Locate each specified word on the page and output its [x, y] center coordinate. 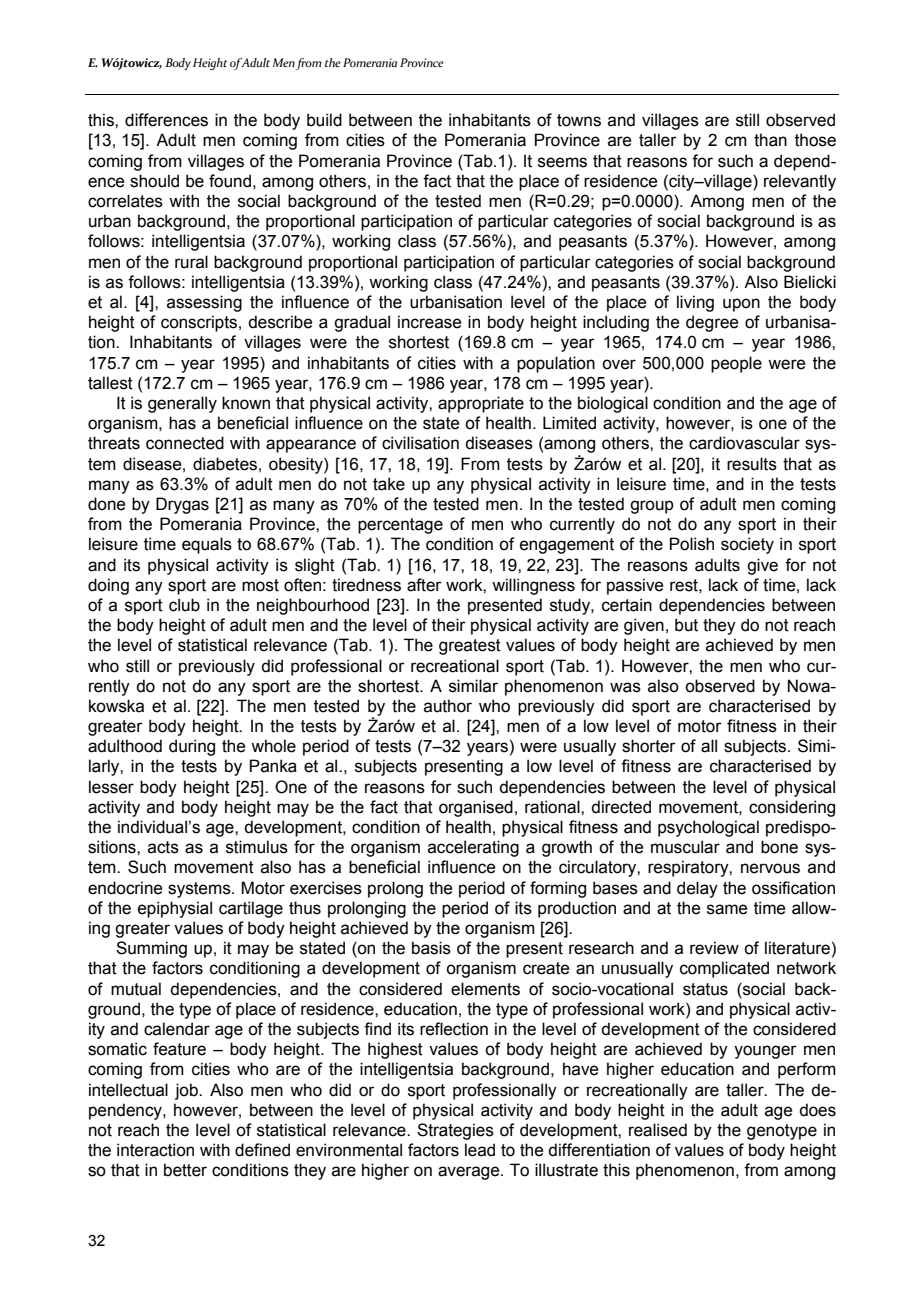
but [686, 625]
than [770, 140]
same [727, 909]
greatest [470, 647]
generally [182, 404]
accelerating [473, 848]
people [736, 364]
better [185, 1170]
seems [562, 162]
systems [200, 890]
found [230, 181]
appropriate [481, 404]
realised [658, 1130]
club [184, 605]
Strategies [455, 1131]
